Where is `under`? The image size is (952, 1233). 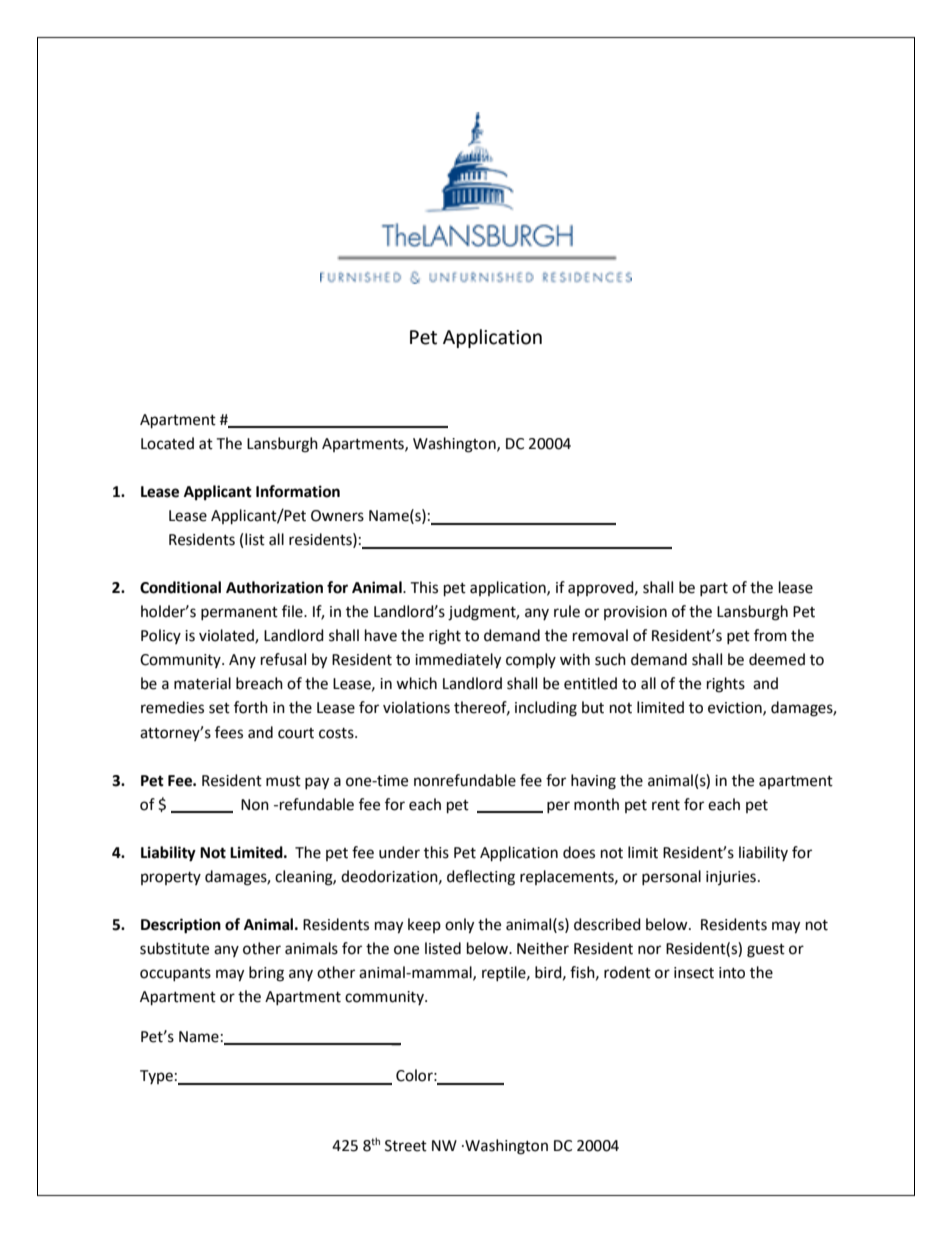 under is located at coordinates (399, 852).
